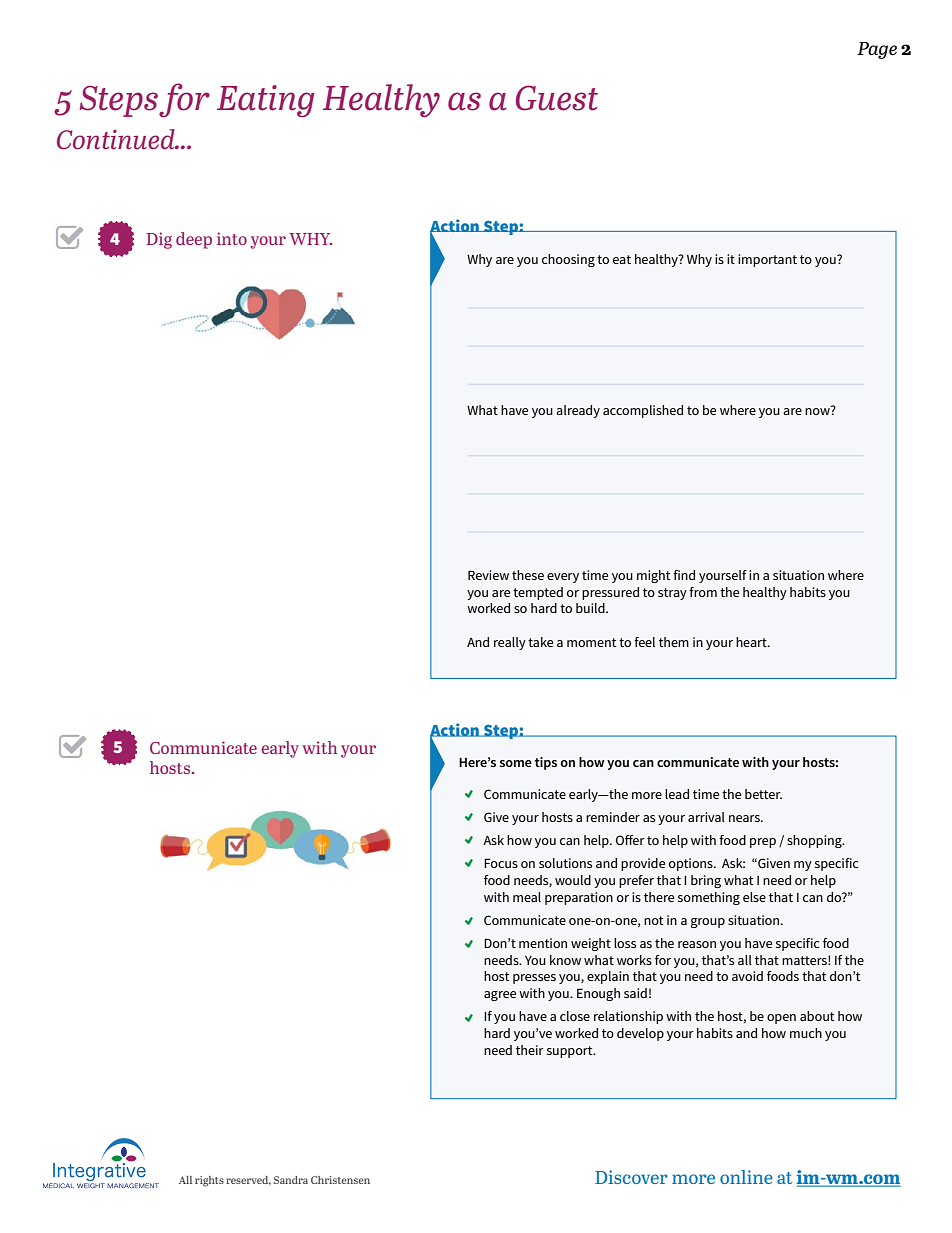  I want to click on rights, so click(209, 1181).
